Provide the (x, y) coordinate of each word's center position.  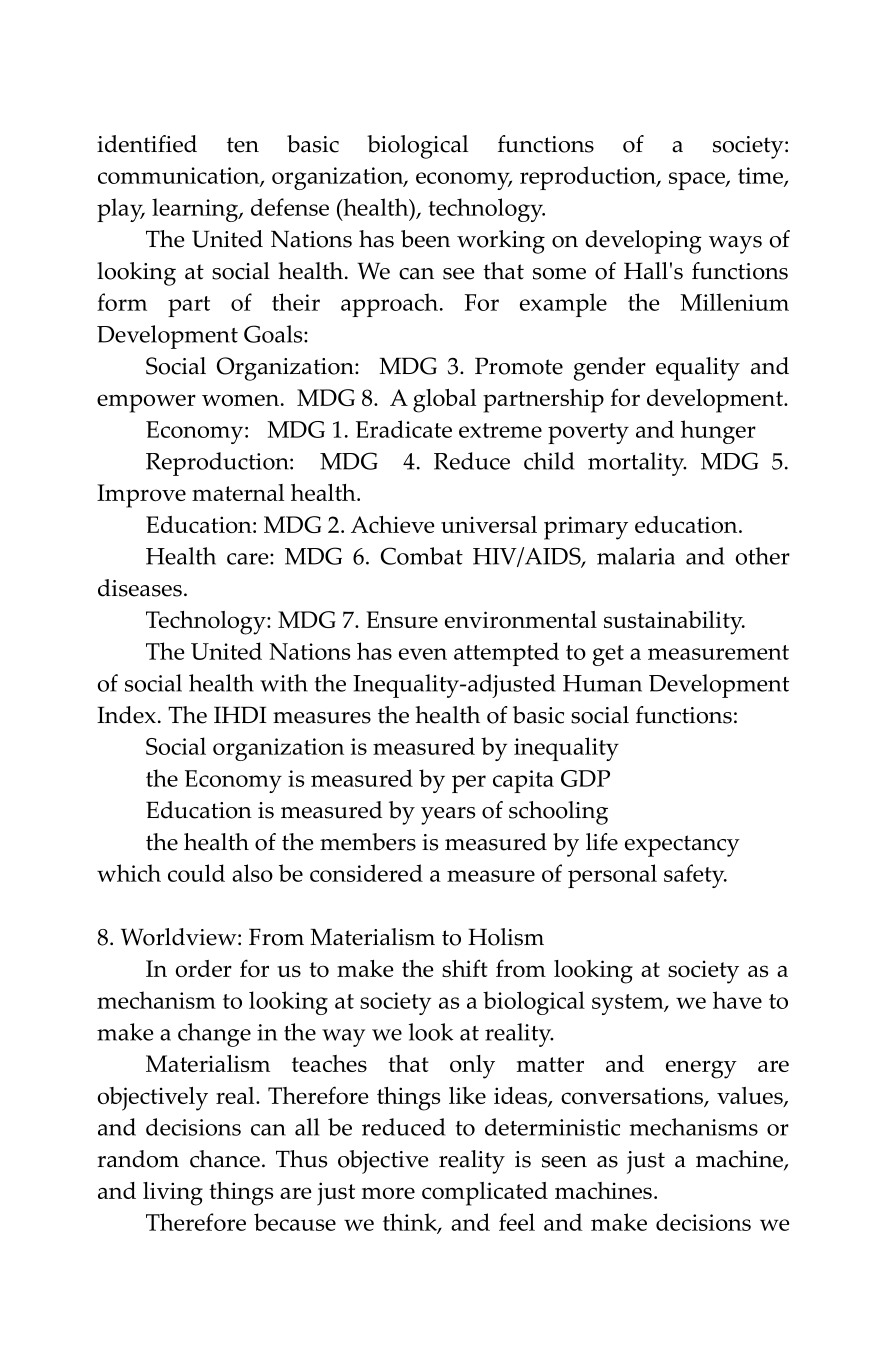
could (196, 873)
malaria (636, 556)
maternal (238, 492)
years (448, 816)
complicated (485, 1194)
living (173, 1194)
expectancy (682, 846)
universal (489, 524)
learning (196, 210)
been (425, 239)
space (698, 181)
